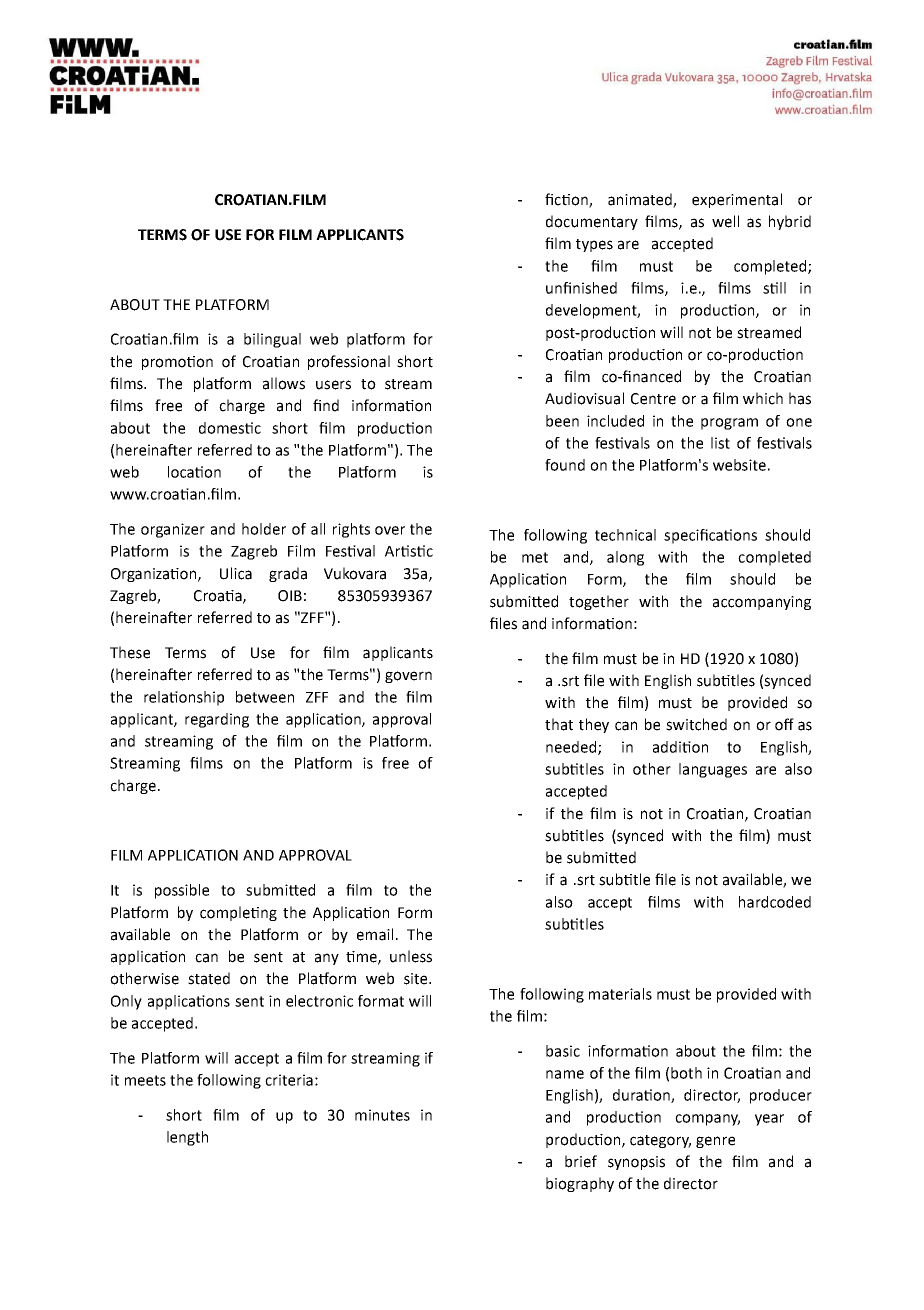  What do you see at coordinates (217, 720) in the document?
I see `regarding` at bounding box center [217, 720].
